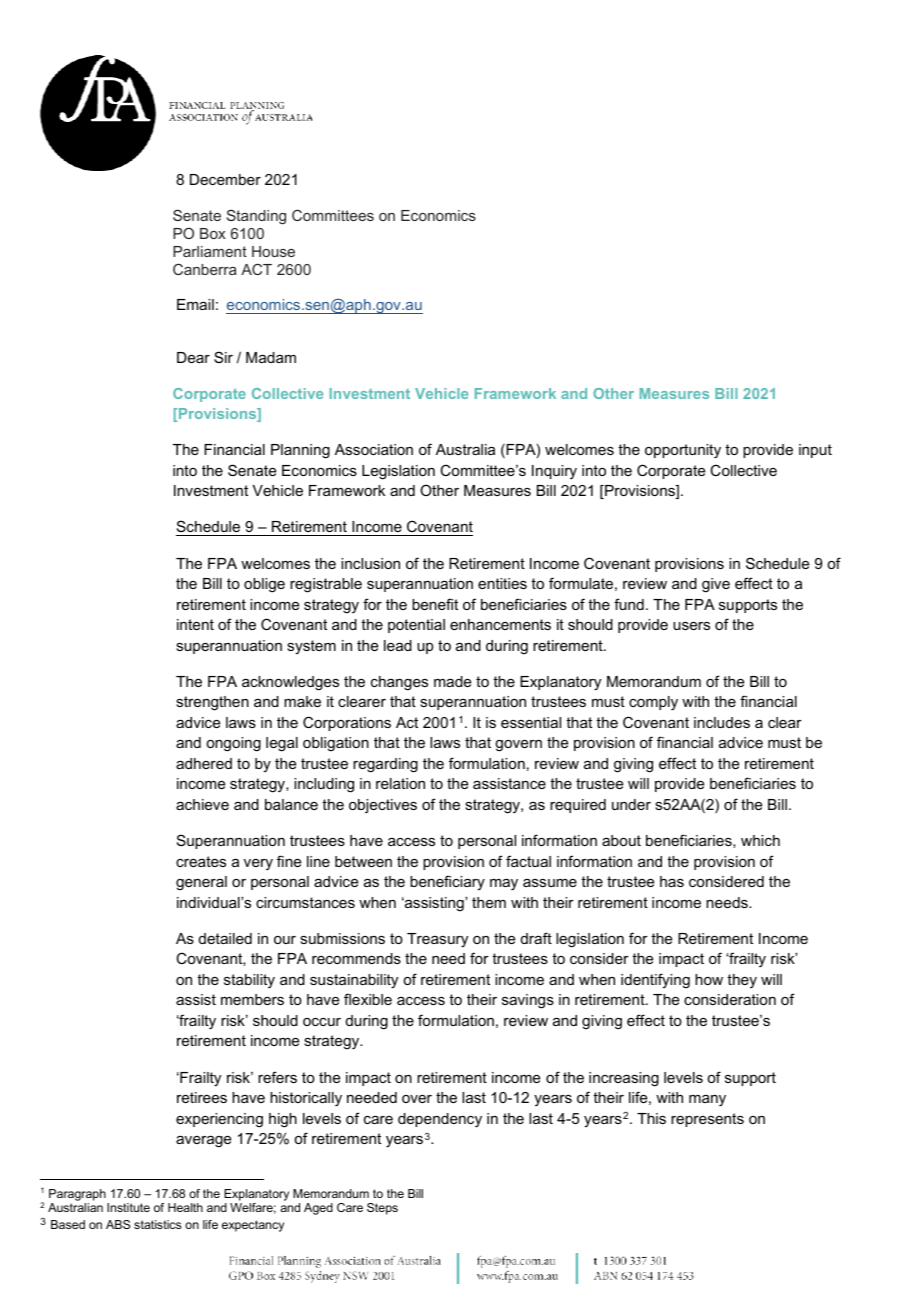 This screenshot has height=1309, width=924. What do you see at coordinates (722, 722) in the screenshot?
I see `includes` at bounding box center [722, 722].
